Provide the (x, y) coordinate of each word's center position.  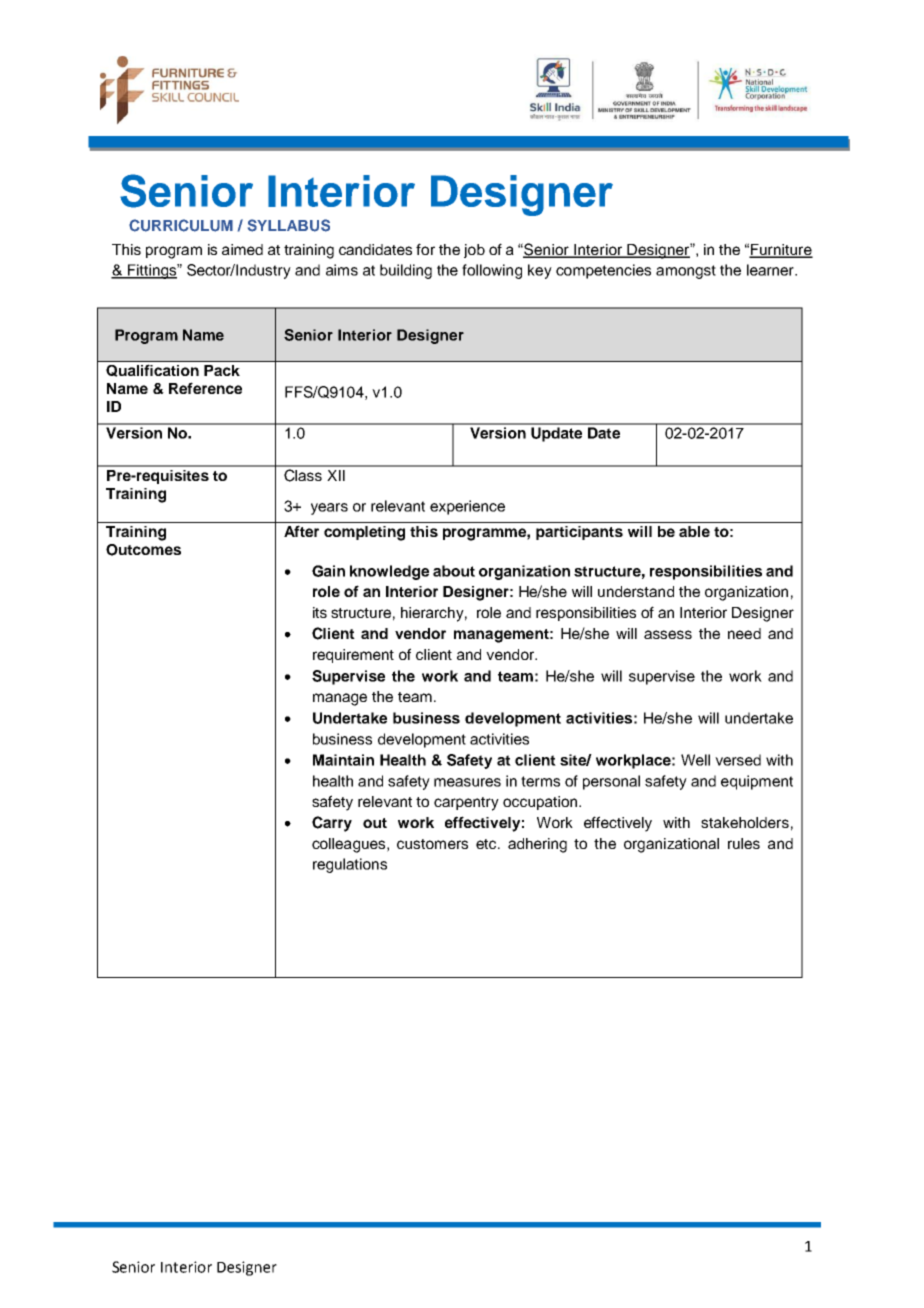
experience (467, 507)
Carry (332, 824)
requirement (353, 656)
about (454, 571)
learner (771, 270)
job (474, 251)
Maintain (343, 760)
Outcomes (143, 550)
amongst (686, 272)
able (694, 531)
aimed (242, 249)
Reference (205, 388)
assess (668, 634)
